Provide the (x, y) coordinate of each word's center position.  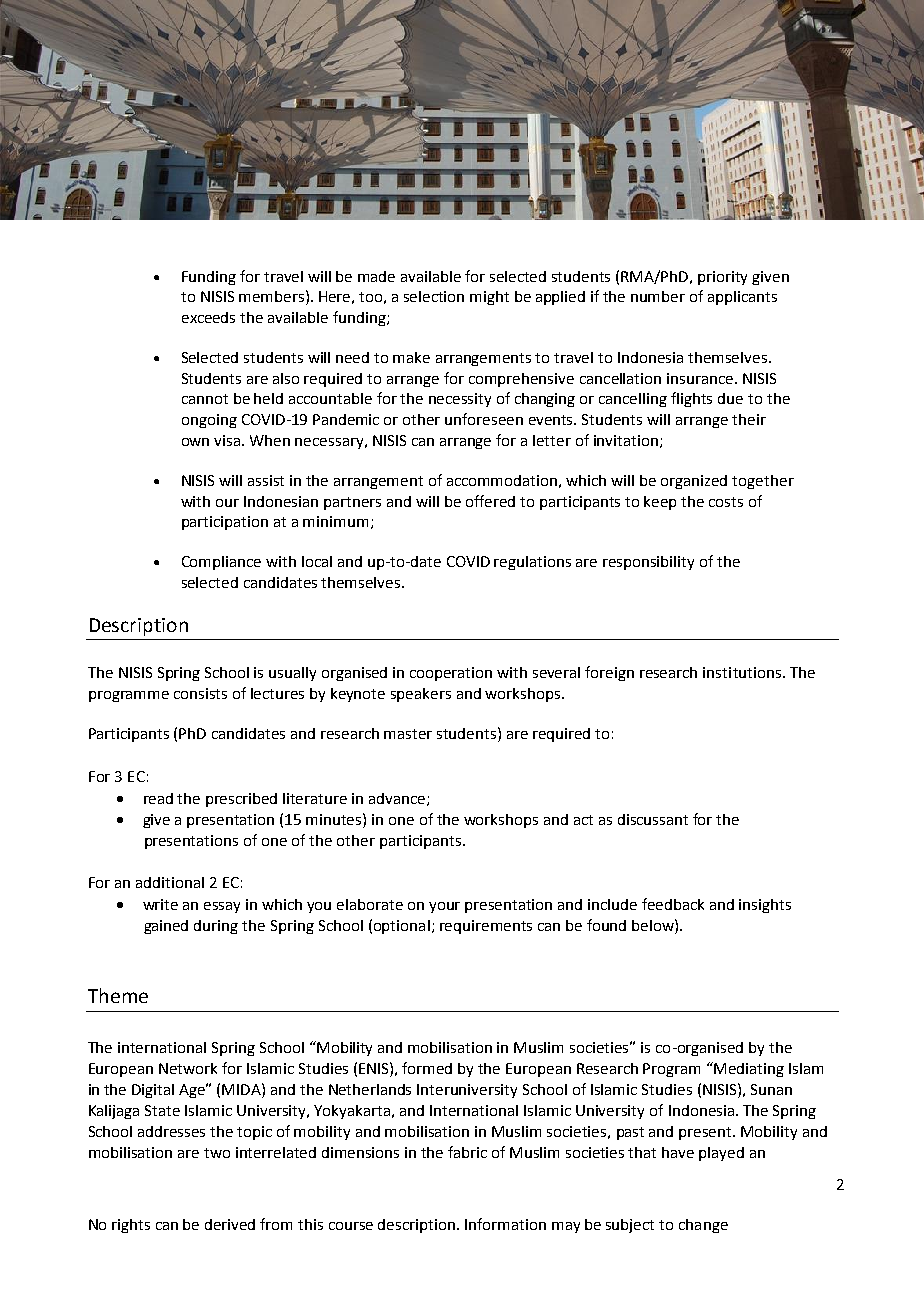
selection (434, 296)
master (408, 734)
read (158, 798)
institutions (742, 672)
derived (230, 1224)
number (658, 296)
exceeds (208, 317)
